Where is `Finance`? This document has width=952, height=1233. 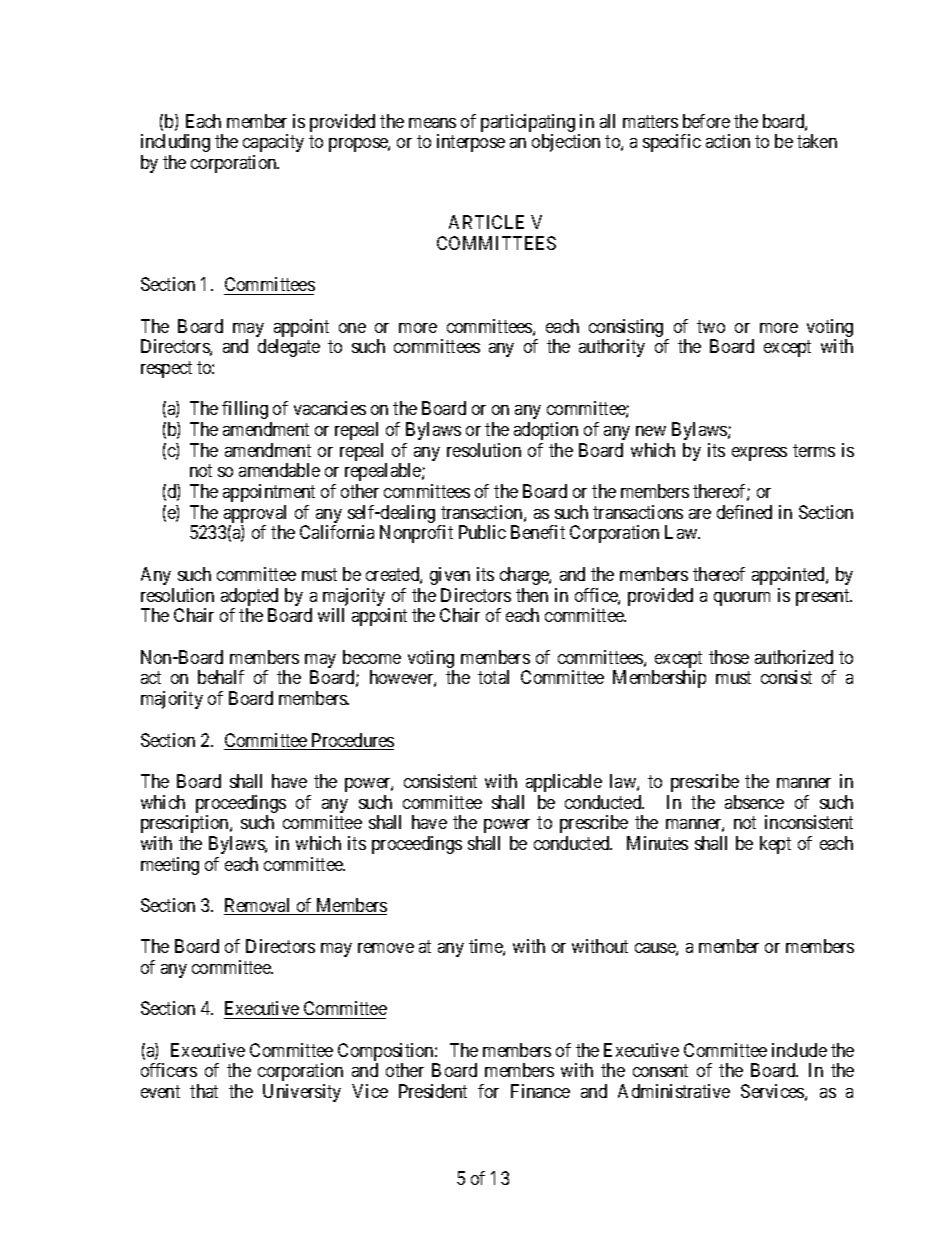
Finance is located at coordinates (540, 1091).
